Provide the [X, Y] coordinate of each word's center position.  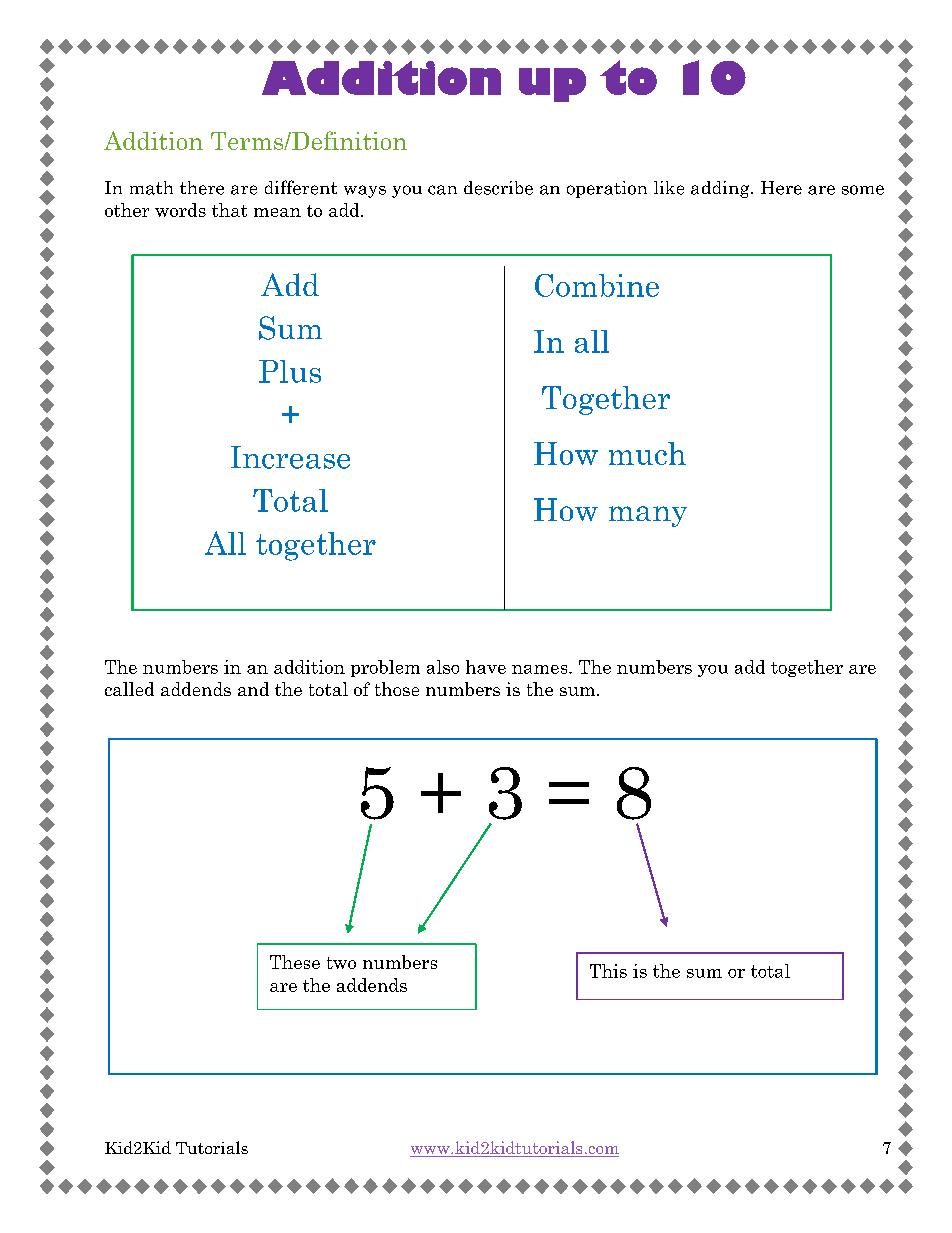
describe [498, 188]
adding [721, 189]
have [486, 667]
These [295, 962]
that [229, 210]
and [253, 689]
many [648, 516]
